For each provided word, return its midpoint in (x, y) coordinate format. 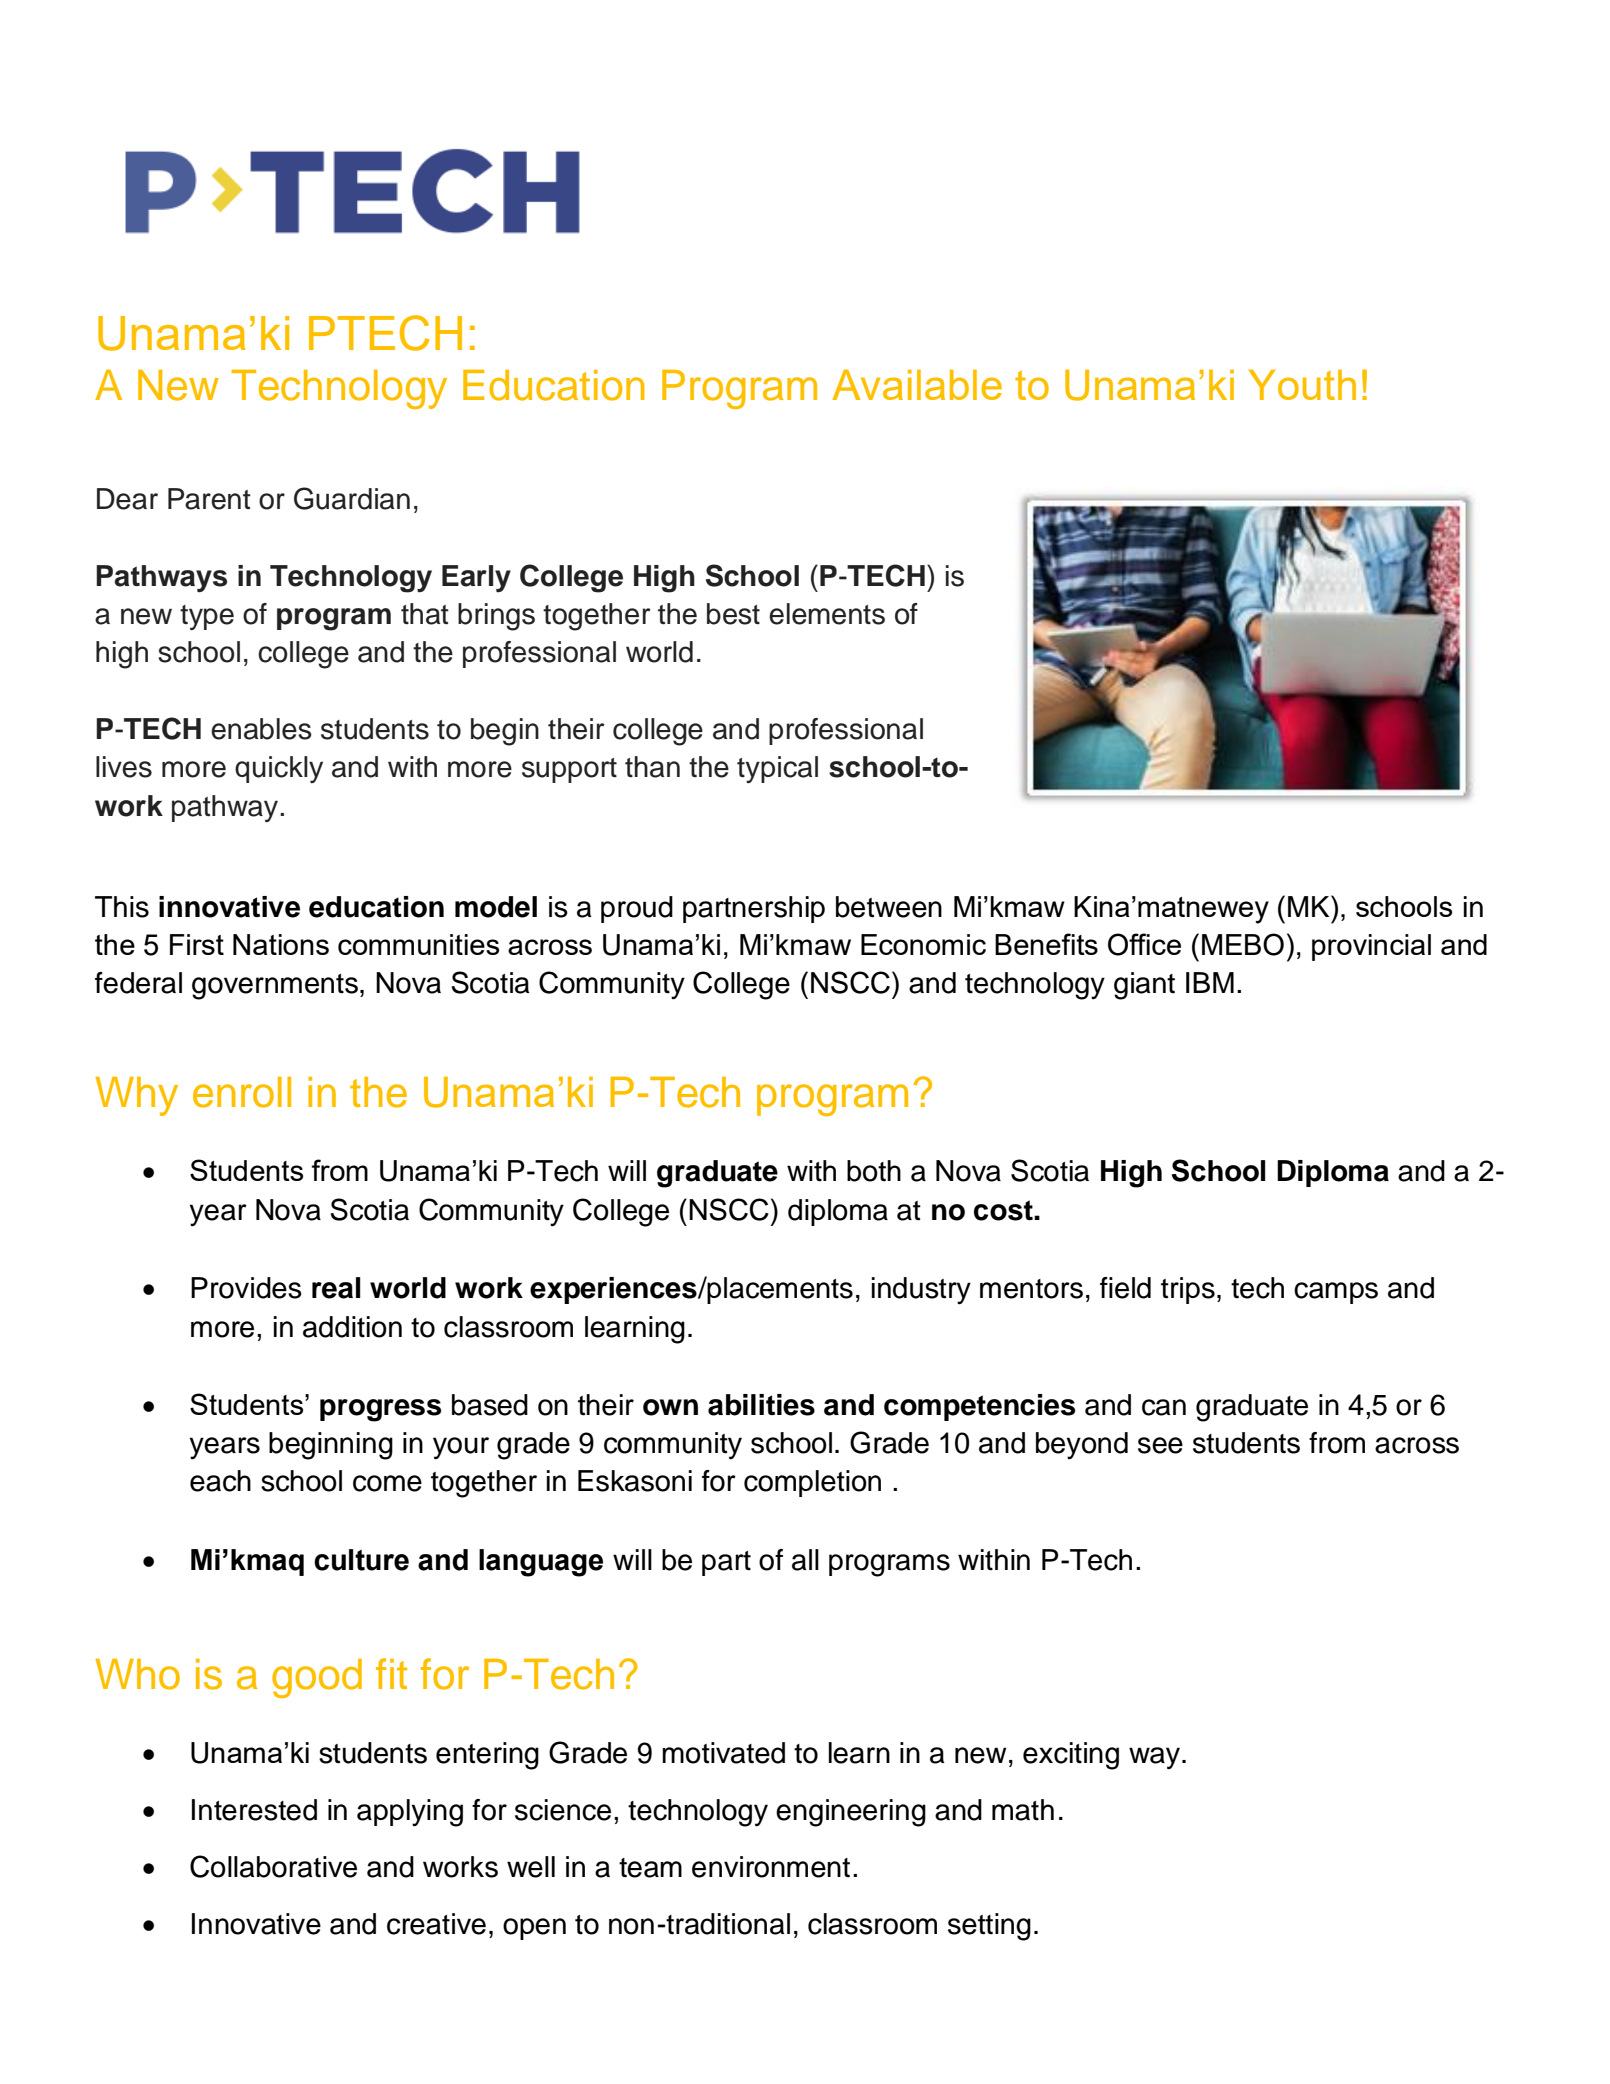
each (220, 1481)
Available (917, 385)
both (874, 1171)
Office (1144, 944)
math (1023, 1810)
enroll (242, 1092)
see (1160, 1445)
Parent (209, 499)
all (805, 1560)
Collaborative (273, 1866)
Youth (1302, 385)
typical (777, 769)
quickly (279, 769)
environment (771, 1867)
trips (1188, 1290)
